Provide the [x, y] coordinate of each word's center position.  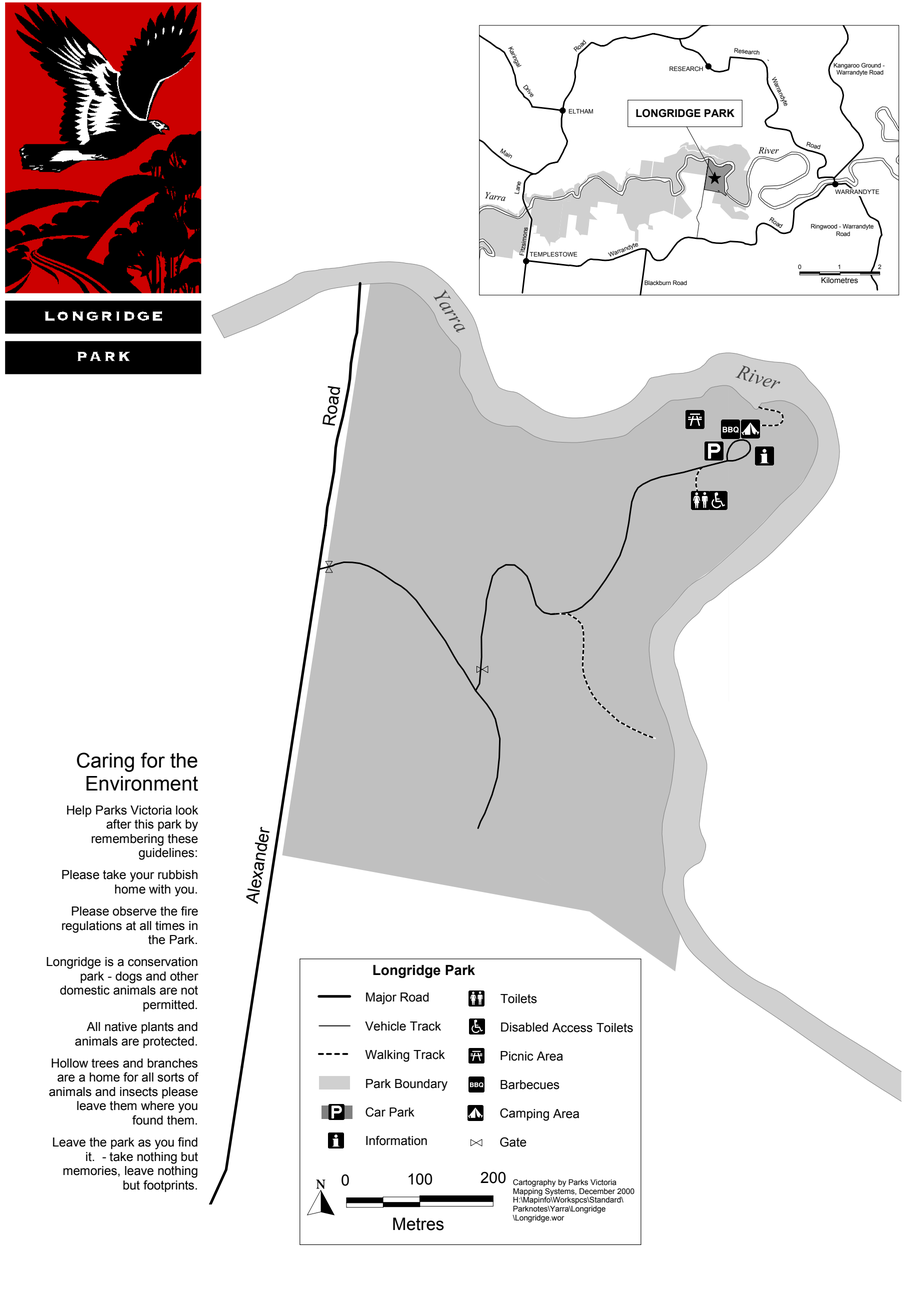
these [183, 837]
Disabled [524, 1027]
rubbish [178, 875]
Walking [387, 1056]
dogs [128, 977]
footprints [170, 1186]
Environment [142, 783]
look [187, 810]
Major [381, 998]
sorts [171, 1077]
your [142, 877]
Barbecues [529, 1085]
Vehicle [385, 1026]
